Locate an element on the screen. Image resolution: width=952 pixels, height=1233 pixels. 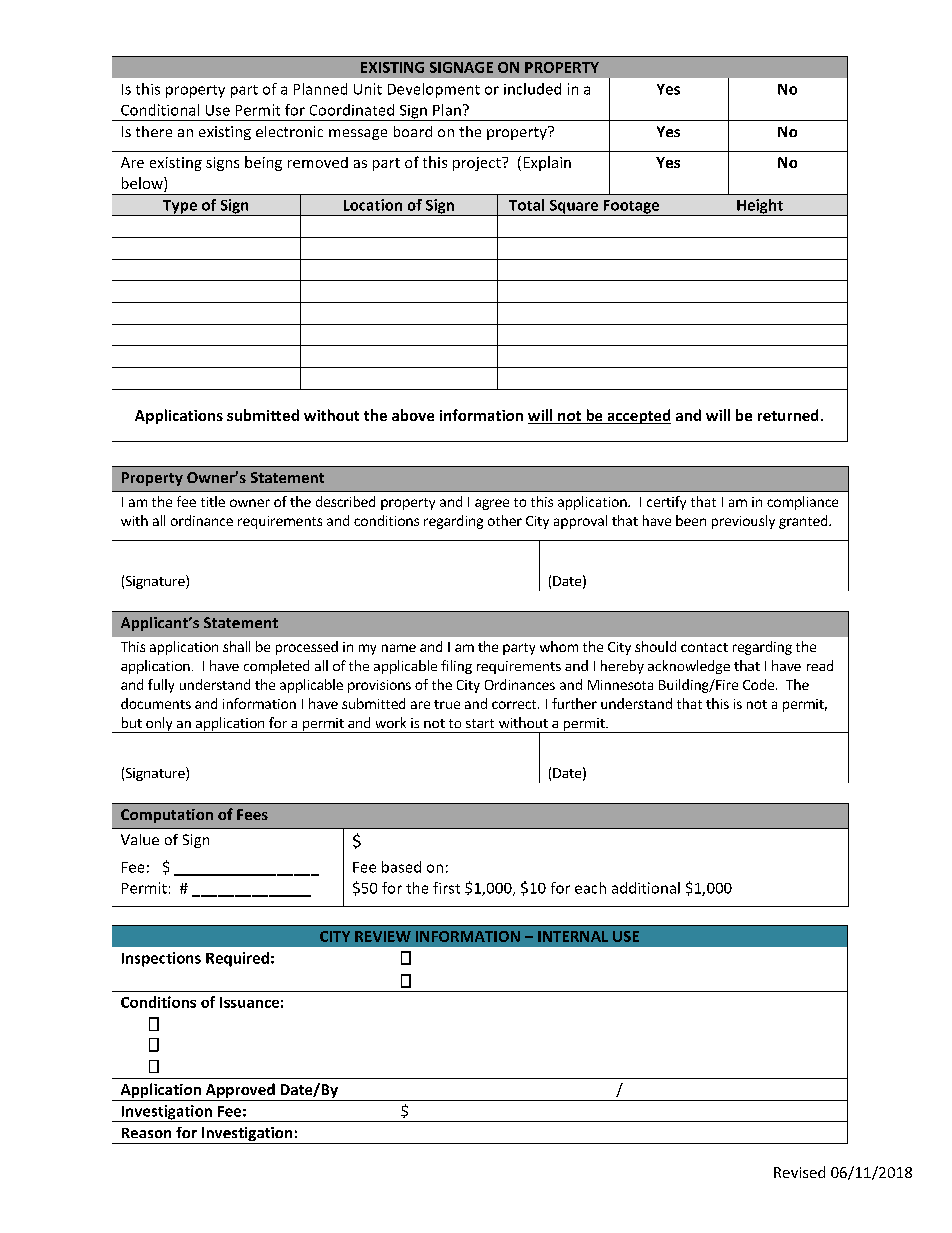
returned is located at coordinates (788, 415).
